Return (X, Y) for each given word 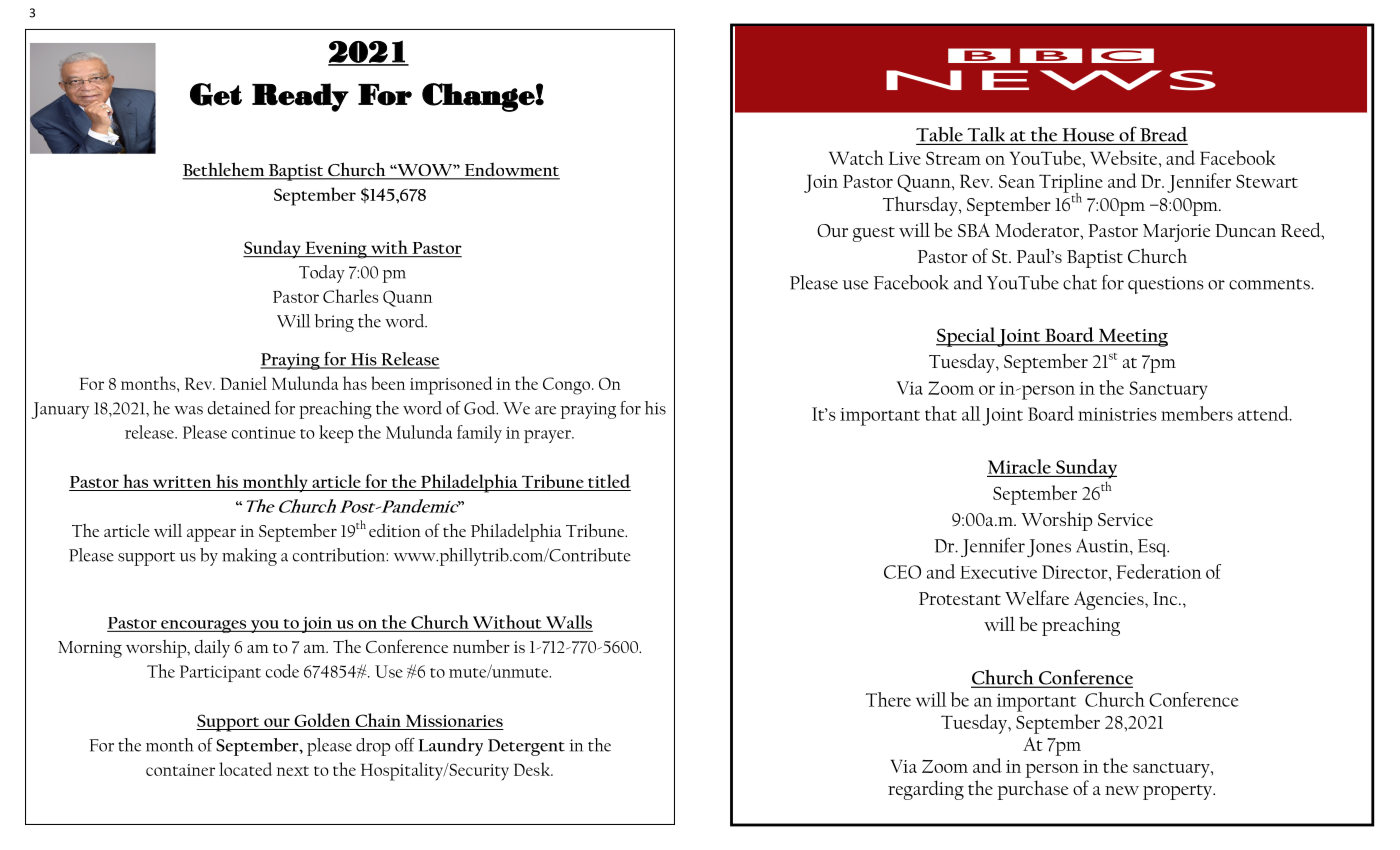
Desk (533, 769)
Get (216, 94)
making (249, 557)
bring (334, 323)
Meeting (1132, 338)
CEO (902, 572)
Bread (1163, 134)
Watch (856, 157)
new (1122, 790)
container (180, 770)
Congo (568, 386)
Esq (1153, 548)
